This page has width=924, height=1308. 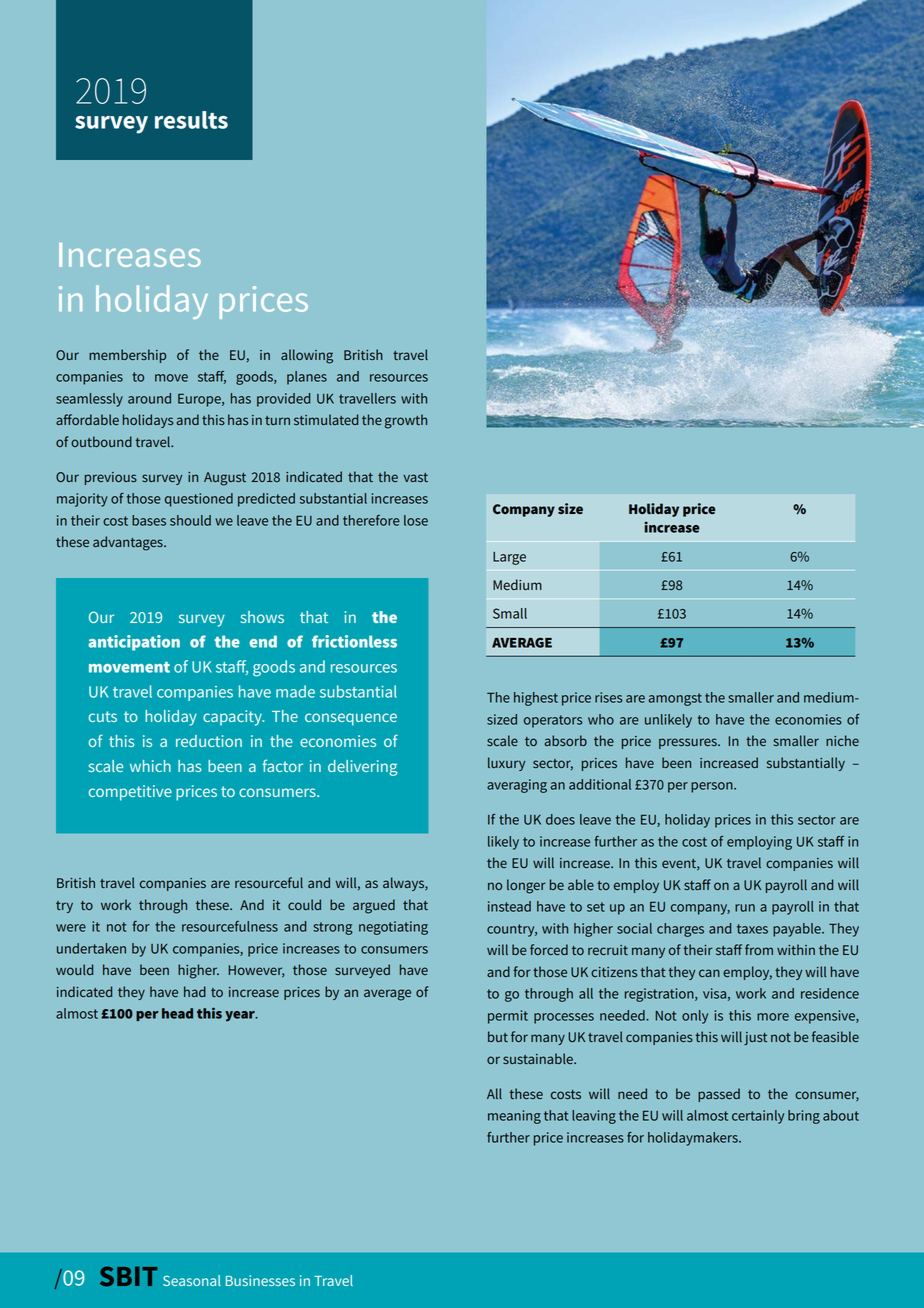 What do you see at coordinates (192, 1280) in the page?
I see `Seasonal` at bounding box center [192, 1280].
